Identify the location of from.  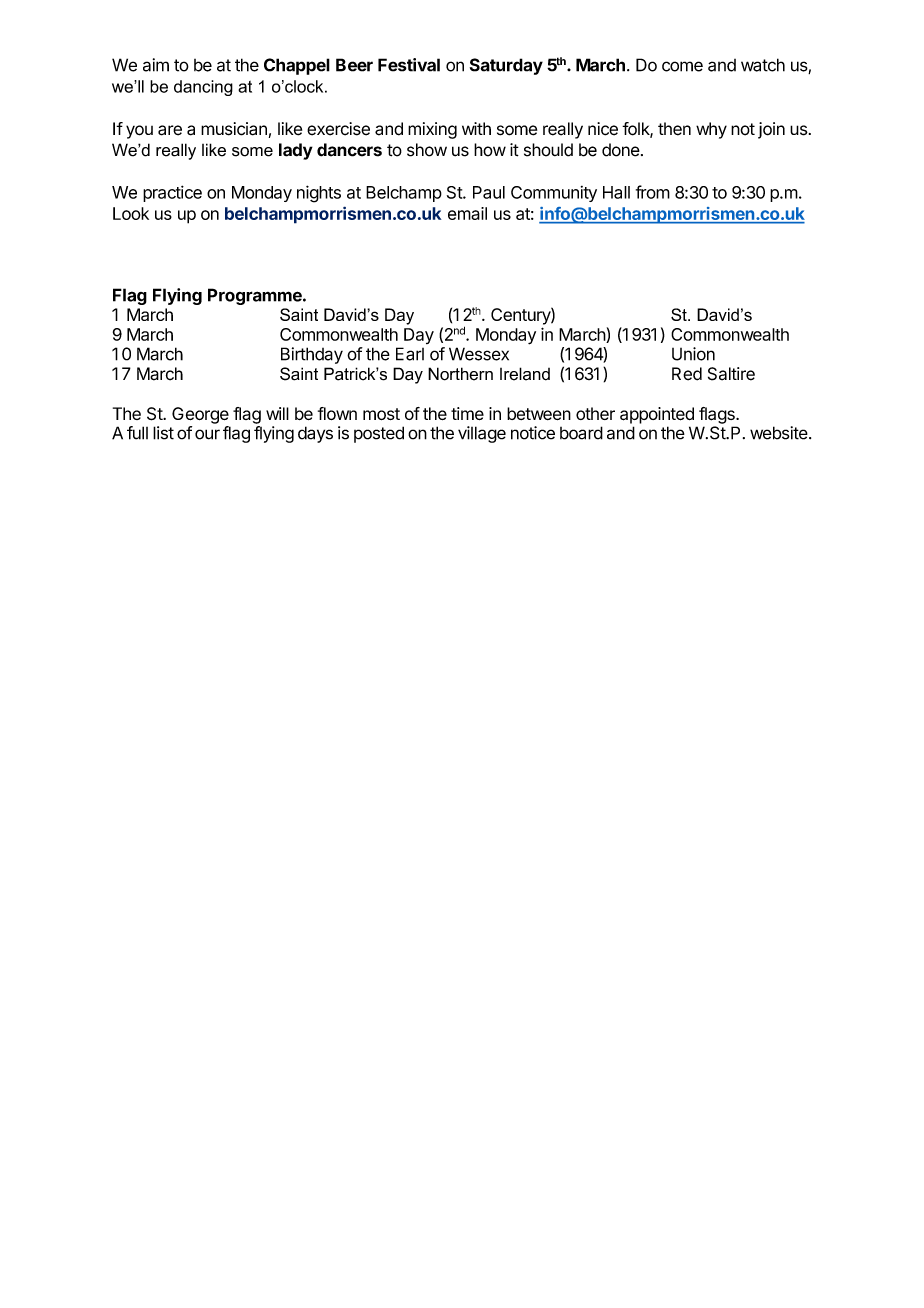
(653, 192).
